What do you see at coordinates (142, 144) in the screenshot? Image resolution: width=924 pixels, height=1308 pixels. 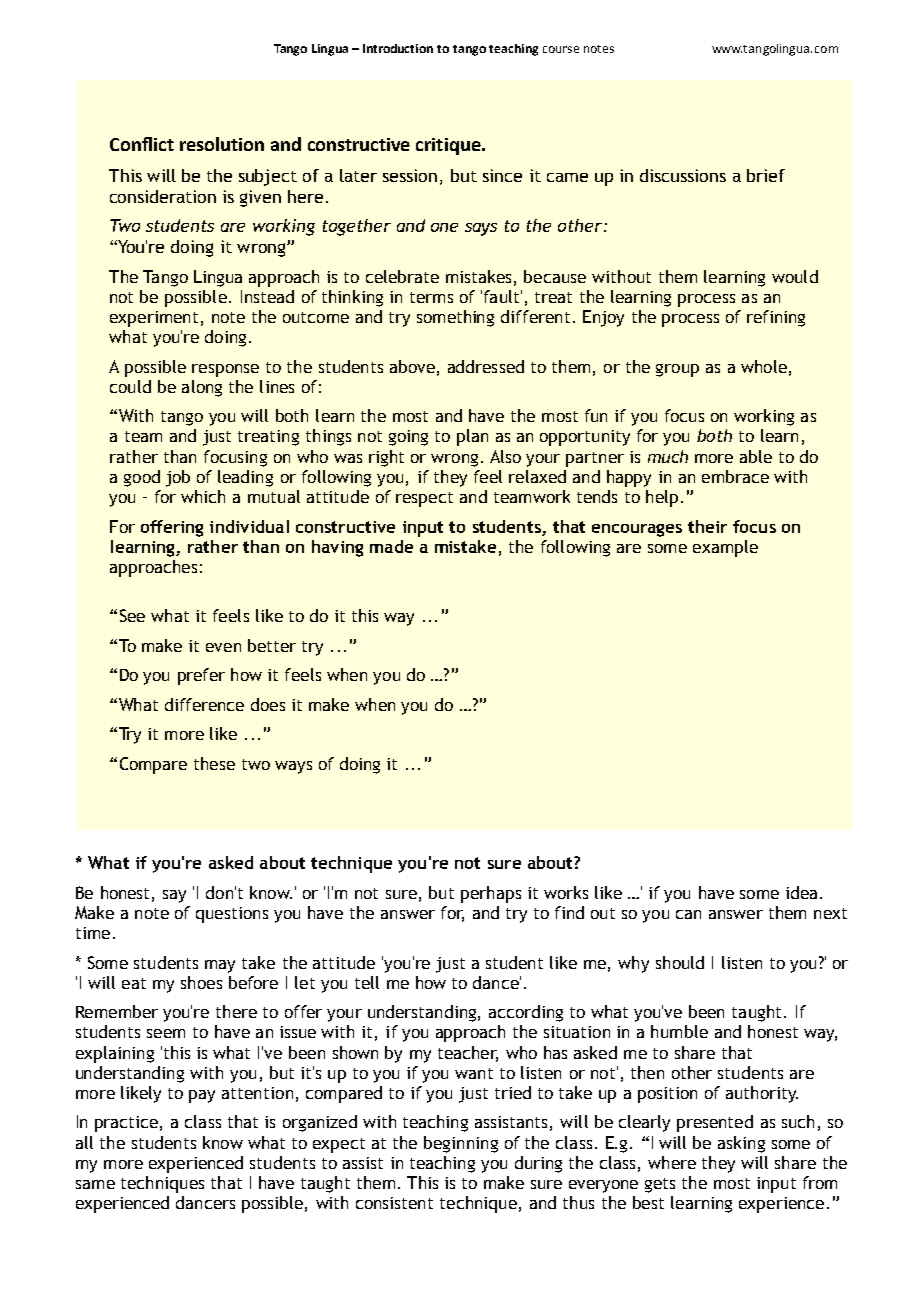 I see `Conflict` at bounding box center [142, 144].
